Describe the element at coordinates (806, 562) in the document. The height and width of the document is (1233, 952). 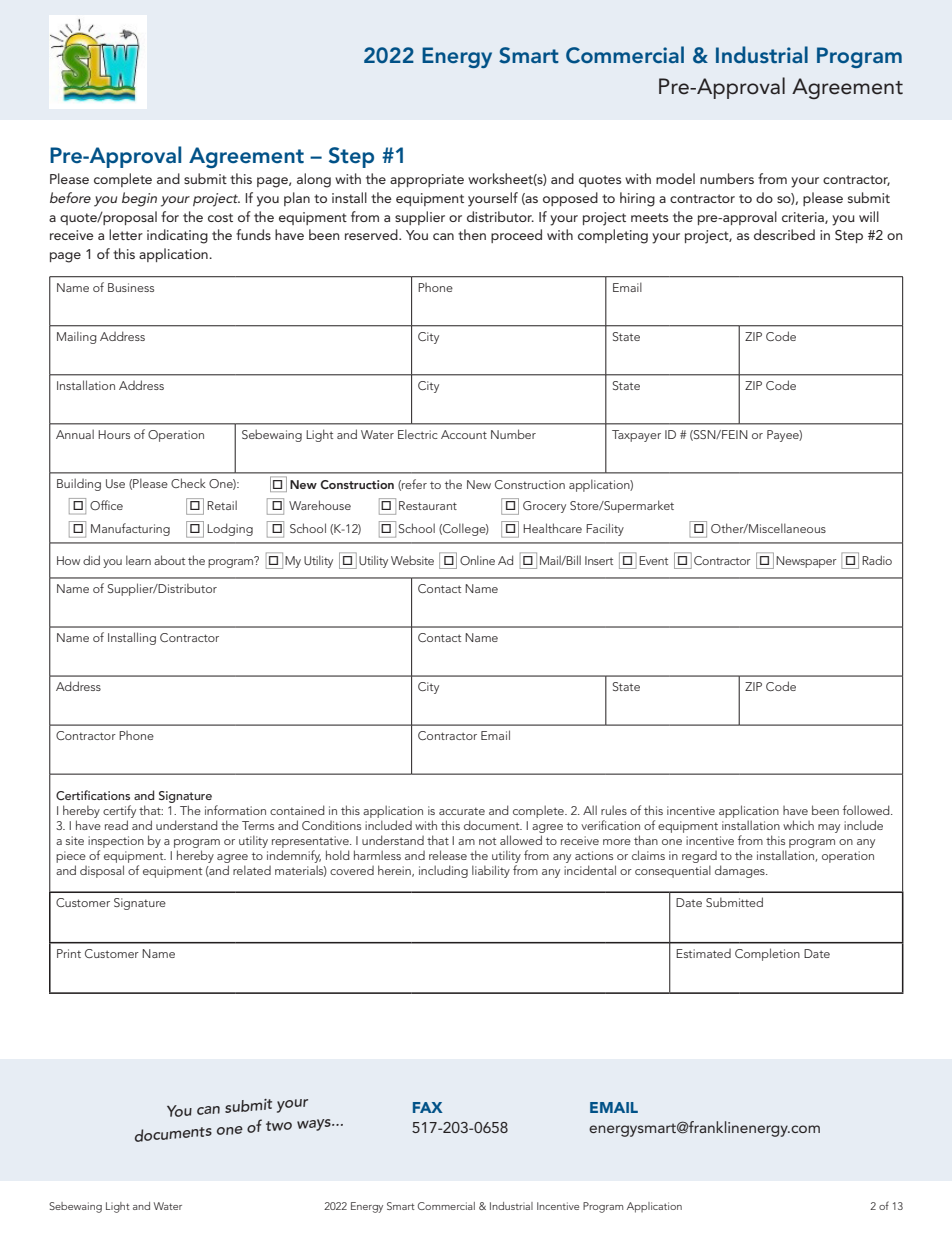
I see `Newspaper` at that location.
